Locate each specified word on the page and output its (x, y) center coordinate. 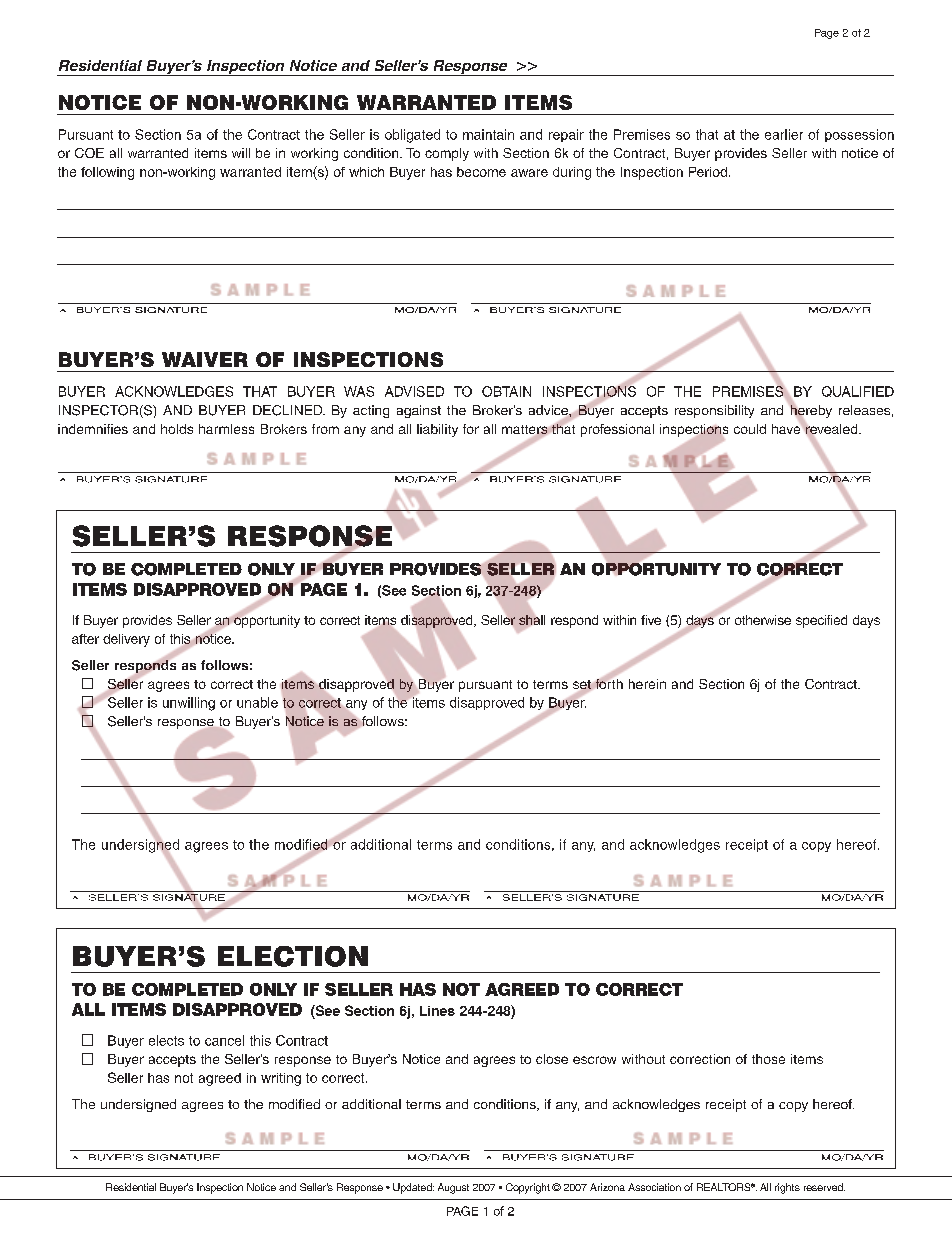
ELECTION (293, 956)
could (750, 429)
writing (281, 1079)
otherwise (763, 620)
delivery (126, 640)
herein (647, 684)
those (768, 1059)
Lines (437, 1011)
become (481, 172)
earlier (784, 134)
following (107, 173)
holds (177, 429)
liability (437, 430)
